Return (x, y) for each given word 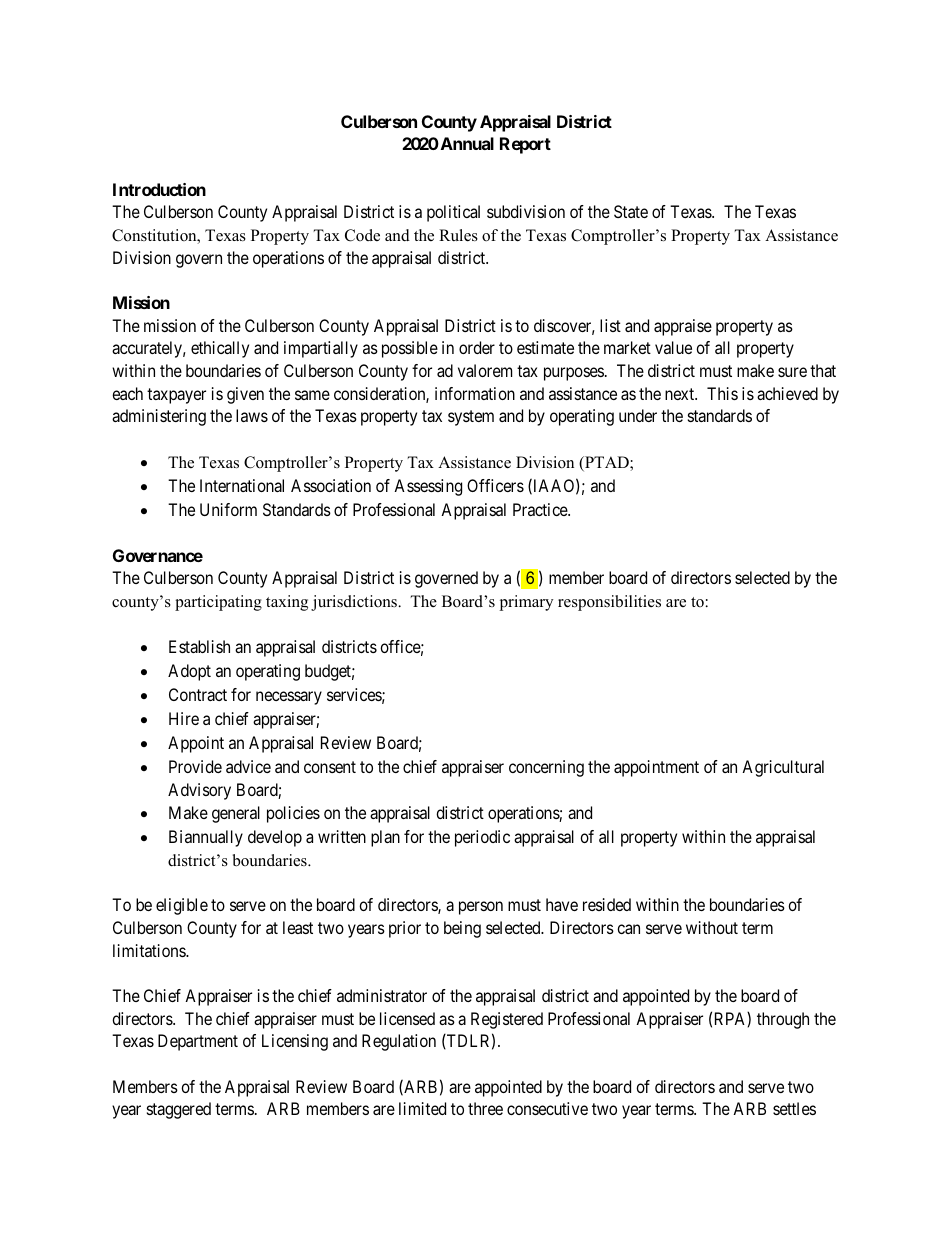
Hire (184, 718)
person (481, 908)
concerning (546, 768)
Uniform (228, 509)
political (453, 213)
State (631, 211)
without (712, 927)
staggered (179, 1110)
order (477, 347)
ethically (220, 349)
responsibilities (609, 603)
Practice (541, 509)
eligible (182, 906)
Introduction (159, 189)
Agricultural (783, 768)
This (722, 393)
